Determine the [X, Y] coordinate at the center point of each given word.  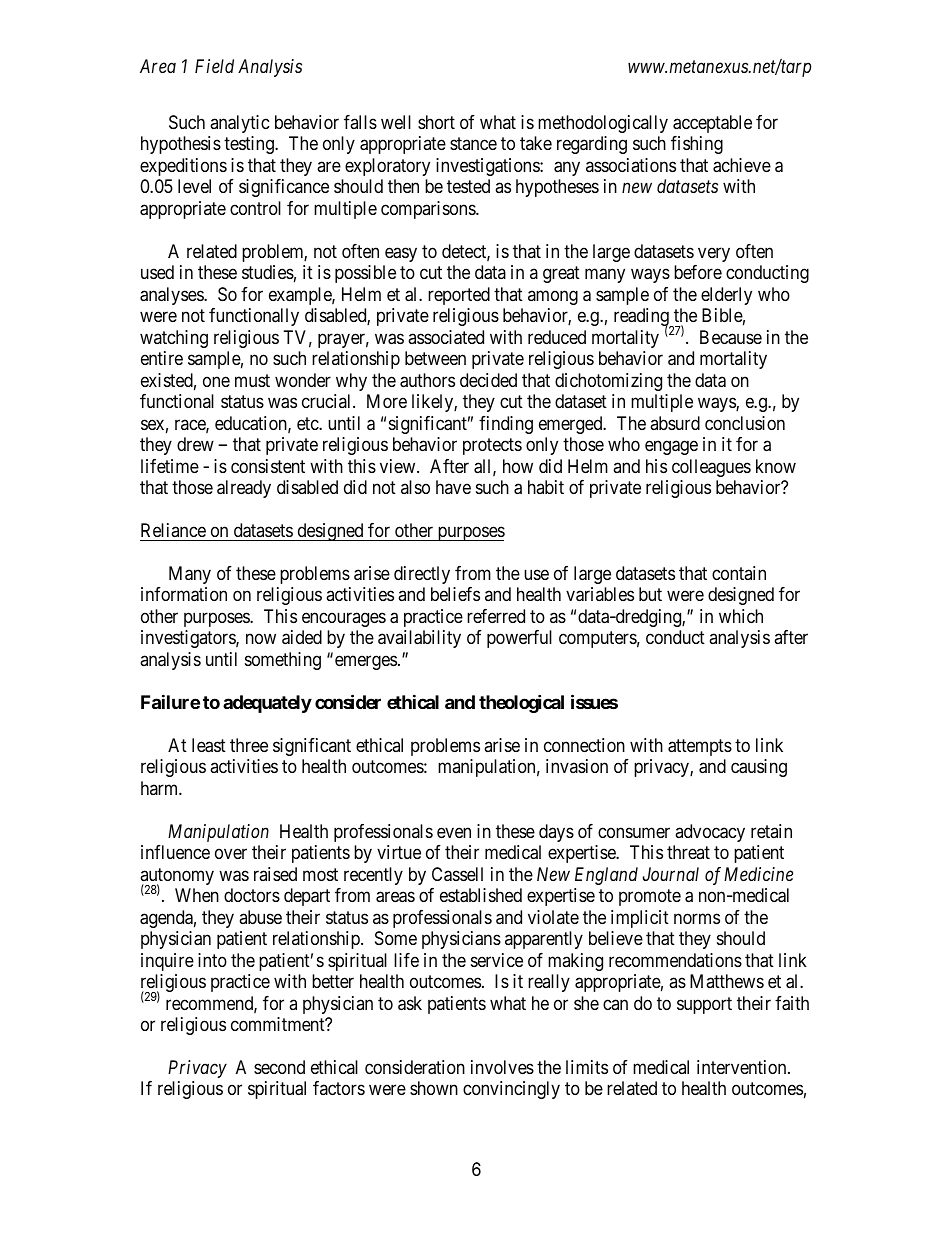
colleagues [711, 468]
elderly [726, 296]
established [481, 895]
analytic [240, 124]
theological [521, 703]
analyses [172, 296]
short [436, 122]
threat [688, 852]
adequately [267, 704]
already [244, 489]
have [453, 487]
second [279, 1067]
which [741, 616]
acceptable [712, 124]
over [231, 854]
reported [459, 296]
